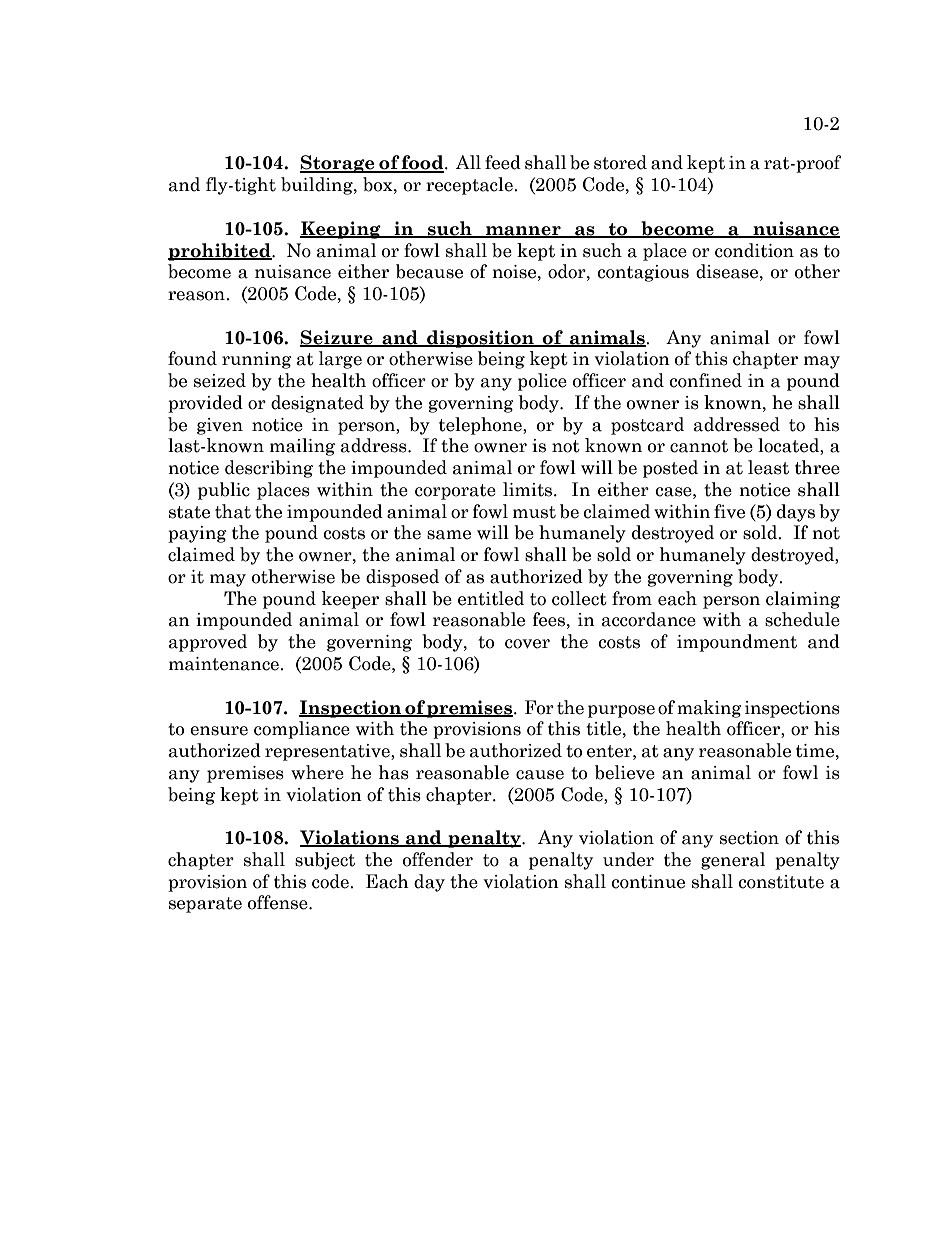  I want to click on cover, so click(527, 644).
